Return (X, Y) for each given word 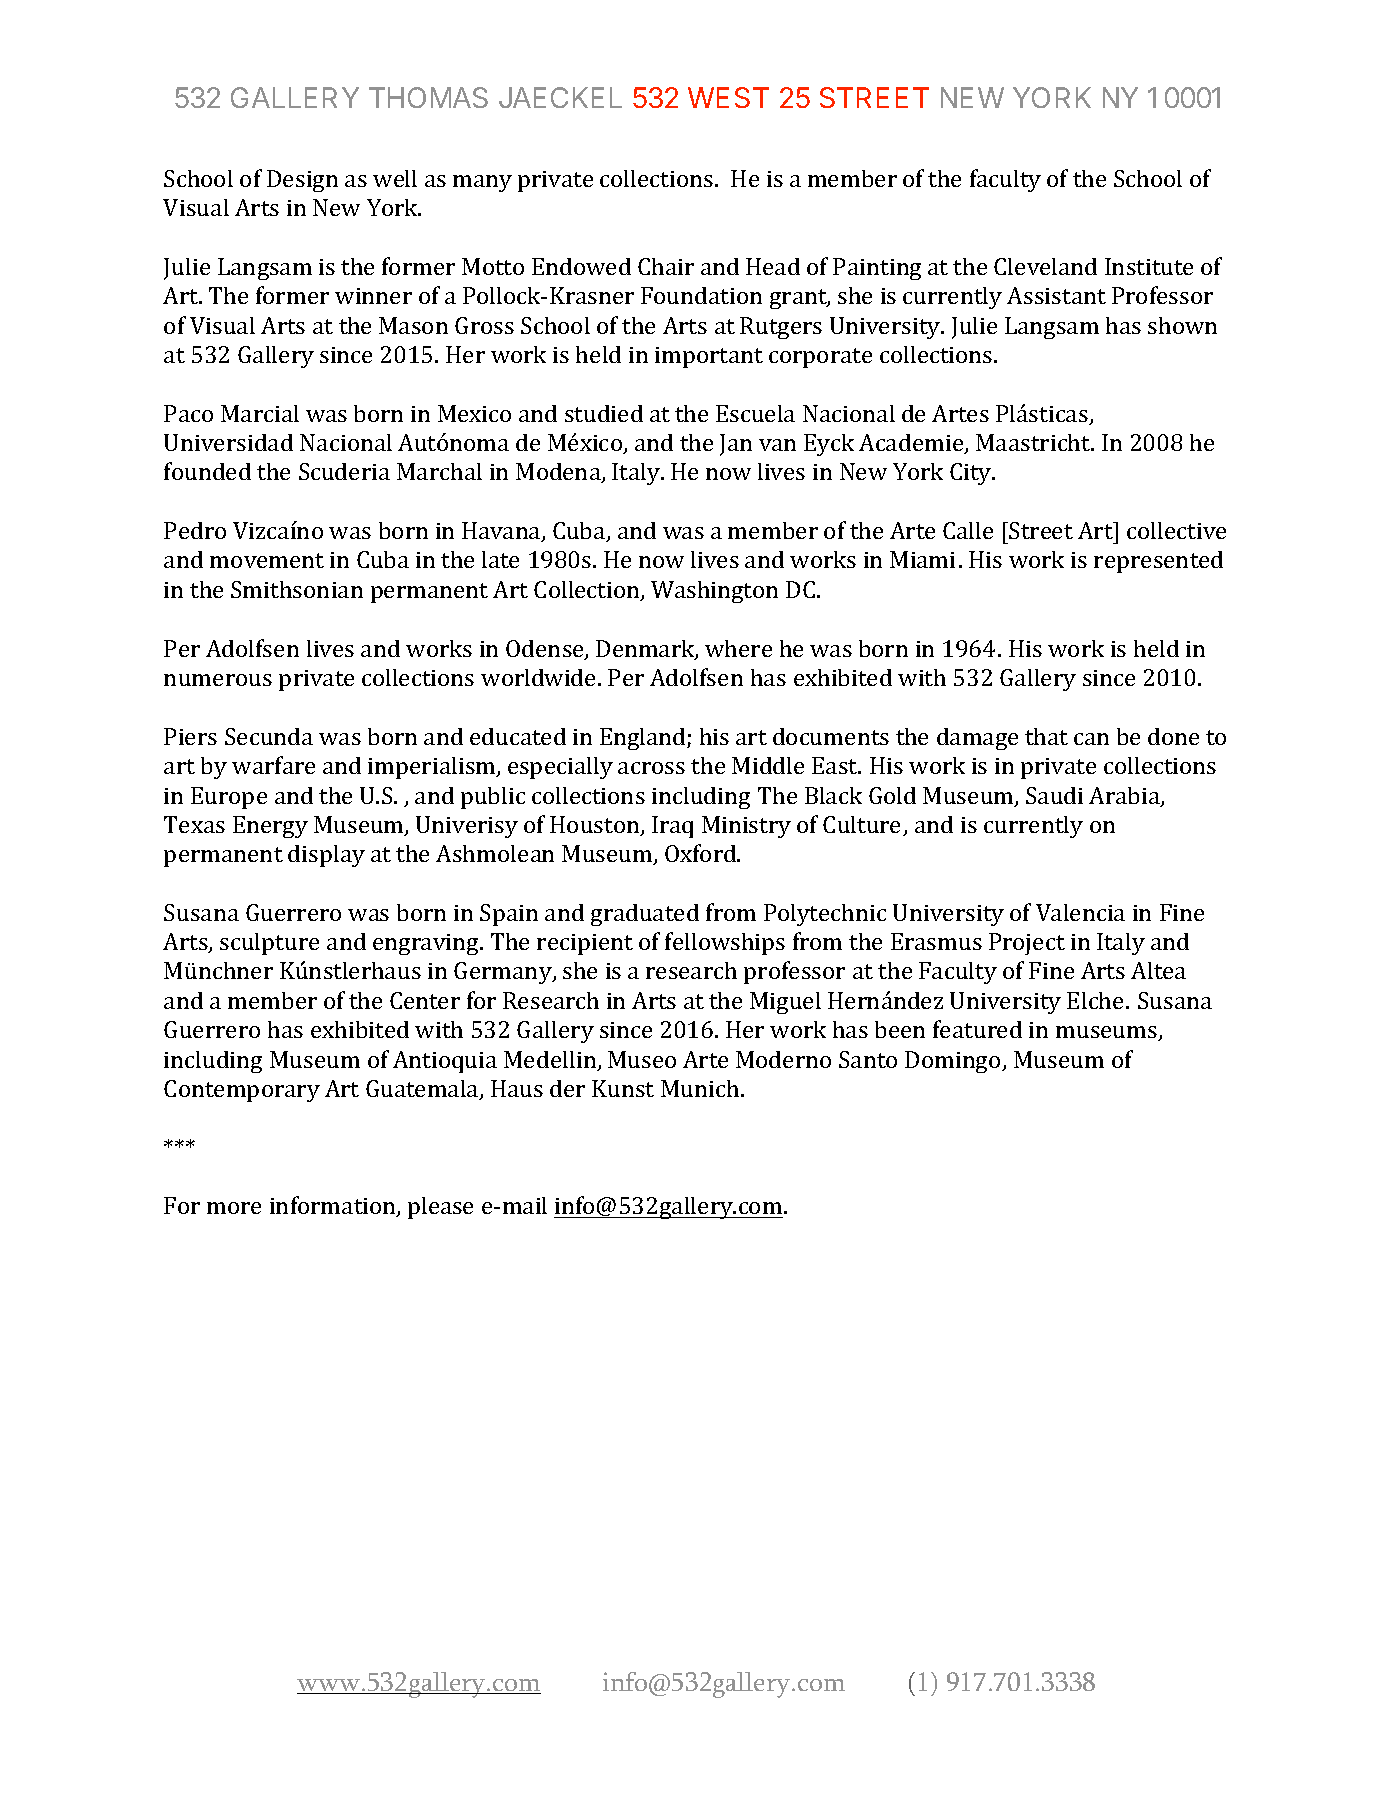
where (738, 648)
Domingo (954, 1062)
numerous (218, 680)
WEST (728, 97)
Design (302, 181)
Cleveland (1045, 266)
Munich (701, 1088)
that (1046, 736)
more (234, 1208)
